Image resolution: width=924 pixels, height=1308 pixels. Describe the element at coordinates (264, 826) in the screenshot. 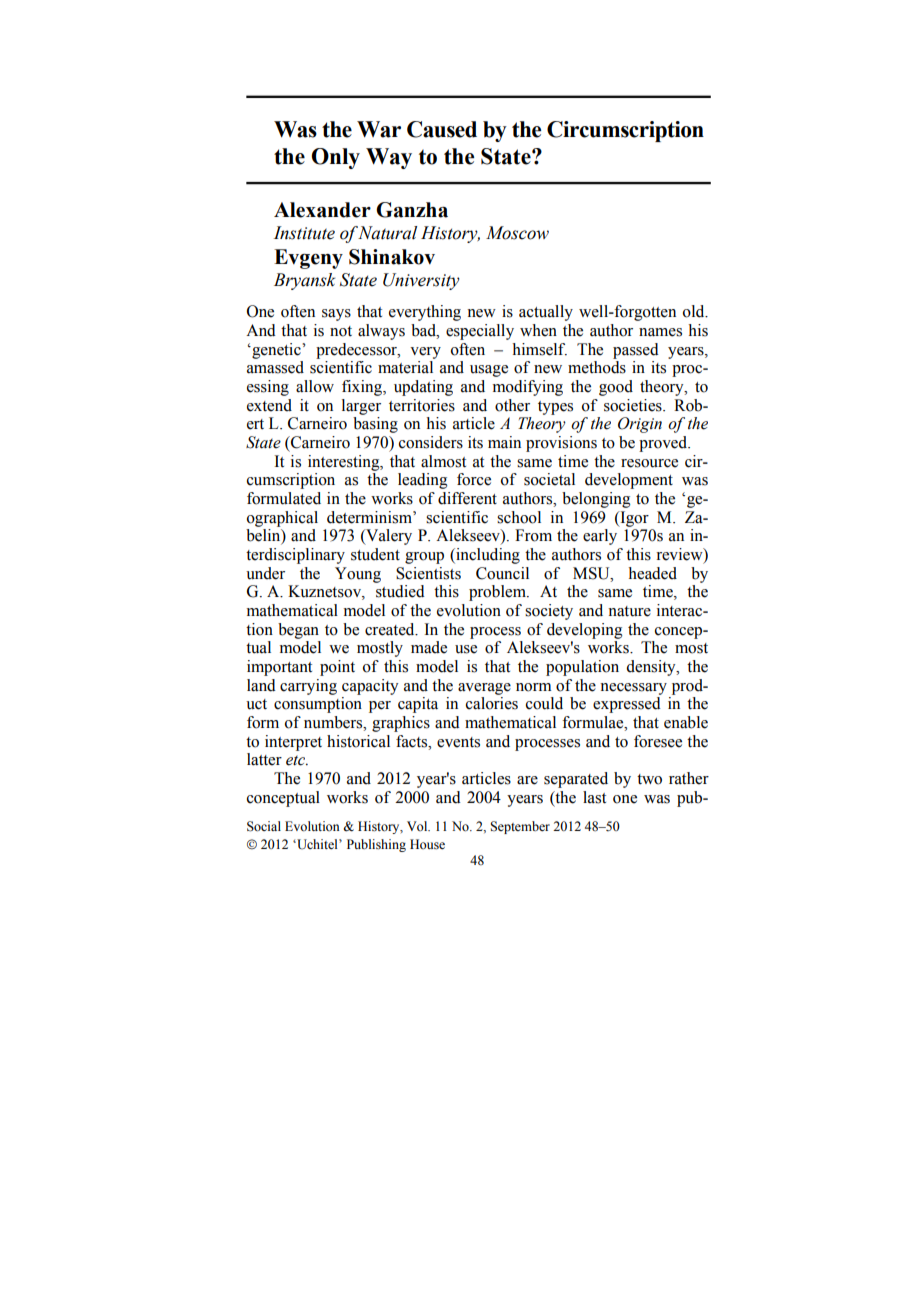

I see `Social` at that location.
